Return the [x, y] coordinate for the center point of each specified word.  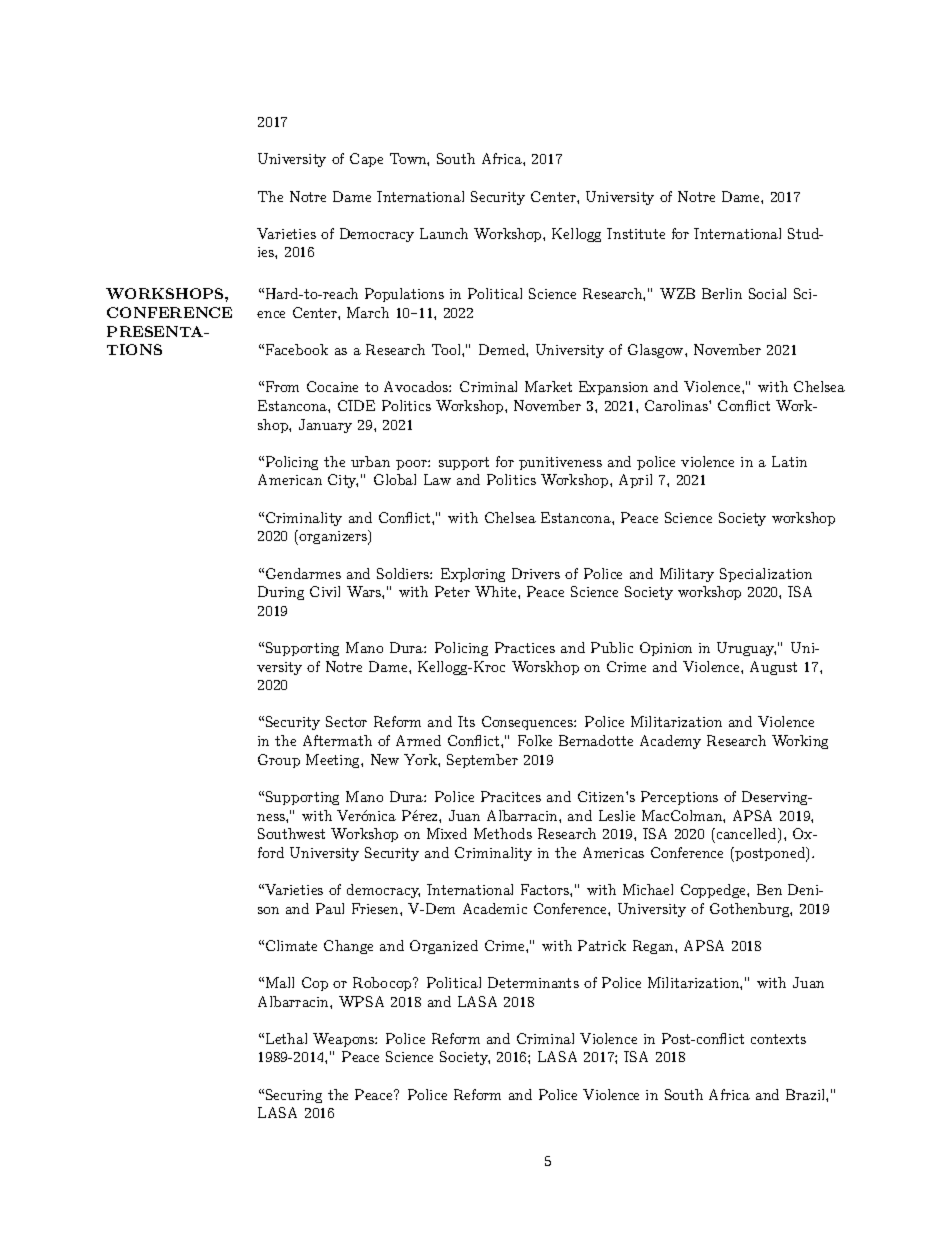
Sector [346, 721]
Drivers [536, 573]
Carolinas [677, 405]
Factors [546, 889]
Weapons [344, 1040]
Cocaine [332, 386]
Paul [330, 908]
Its [466, 721]
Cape [366, 160]
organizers [334, 537]
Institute [636, 233]
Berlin [722, 293]
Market [548, 386]
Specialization [766, 575]
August [773, 668]
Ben [769, 889]
